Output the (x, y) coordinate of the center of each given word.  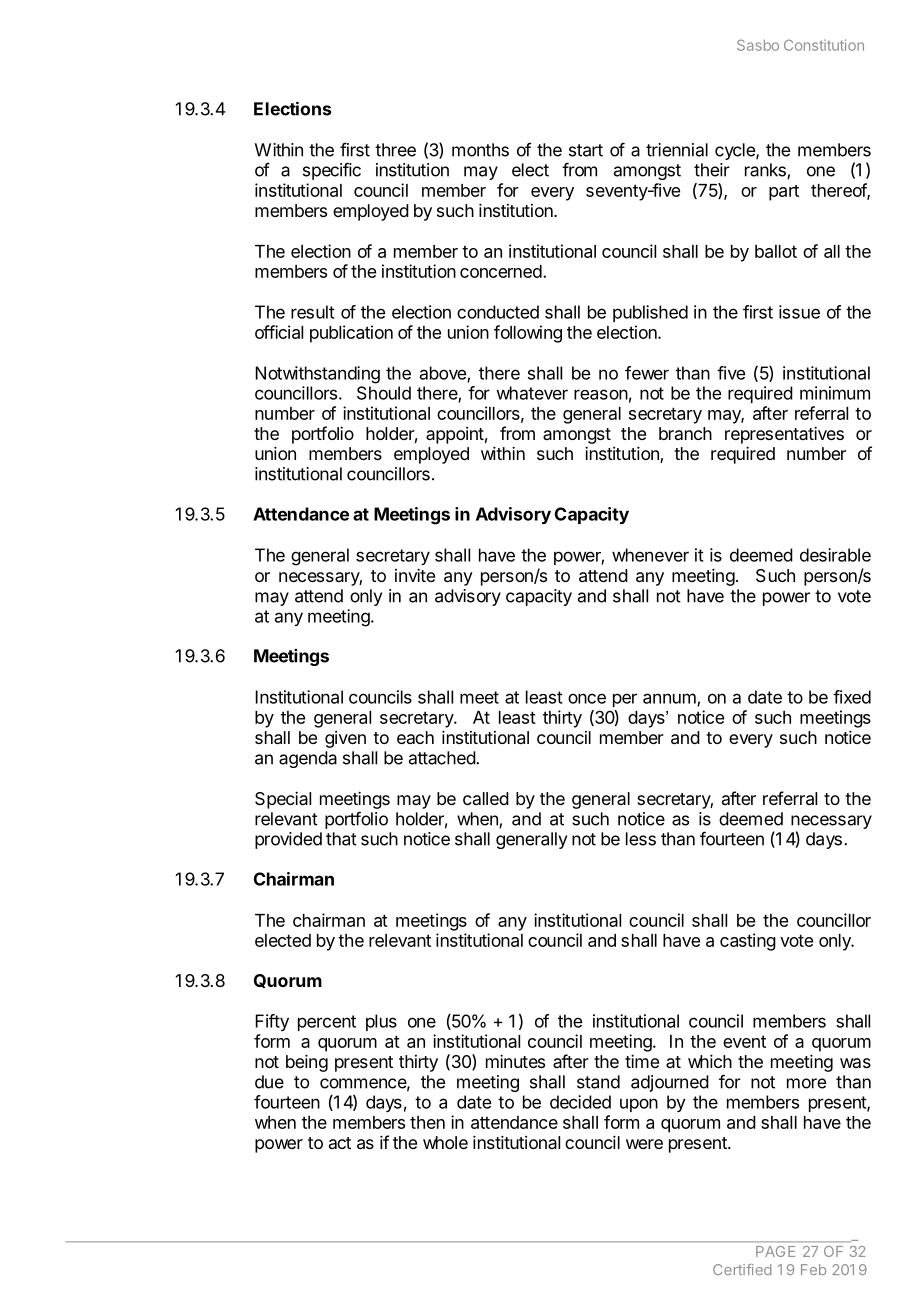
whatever (532, 393)
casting (748, 942)
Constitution (824, 45)
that (341, 839)
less (641, 839)
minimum (835, 393)
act (340, 1143)
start (586, 150)
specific (332, 171)
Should (384, 393)
